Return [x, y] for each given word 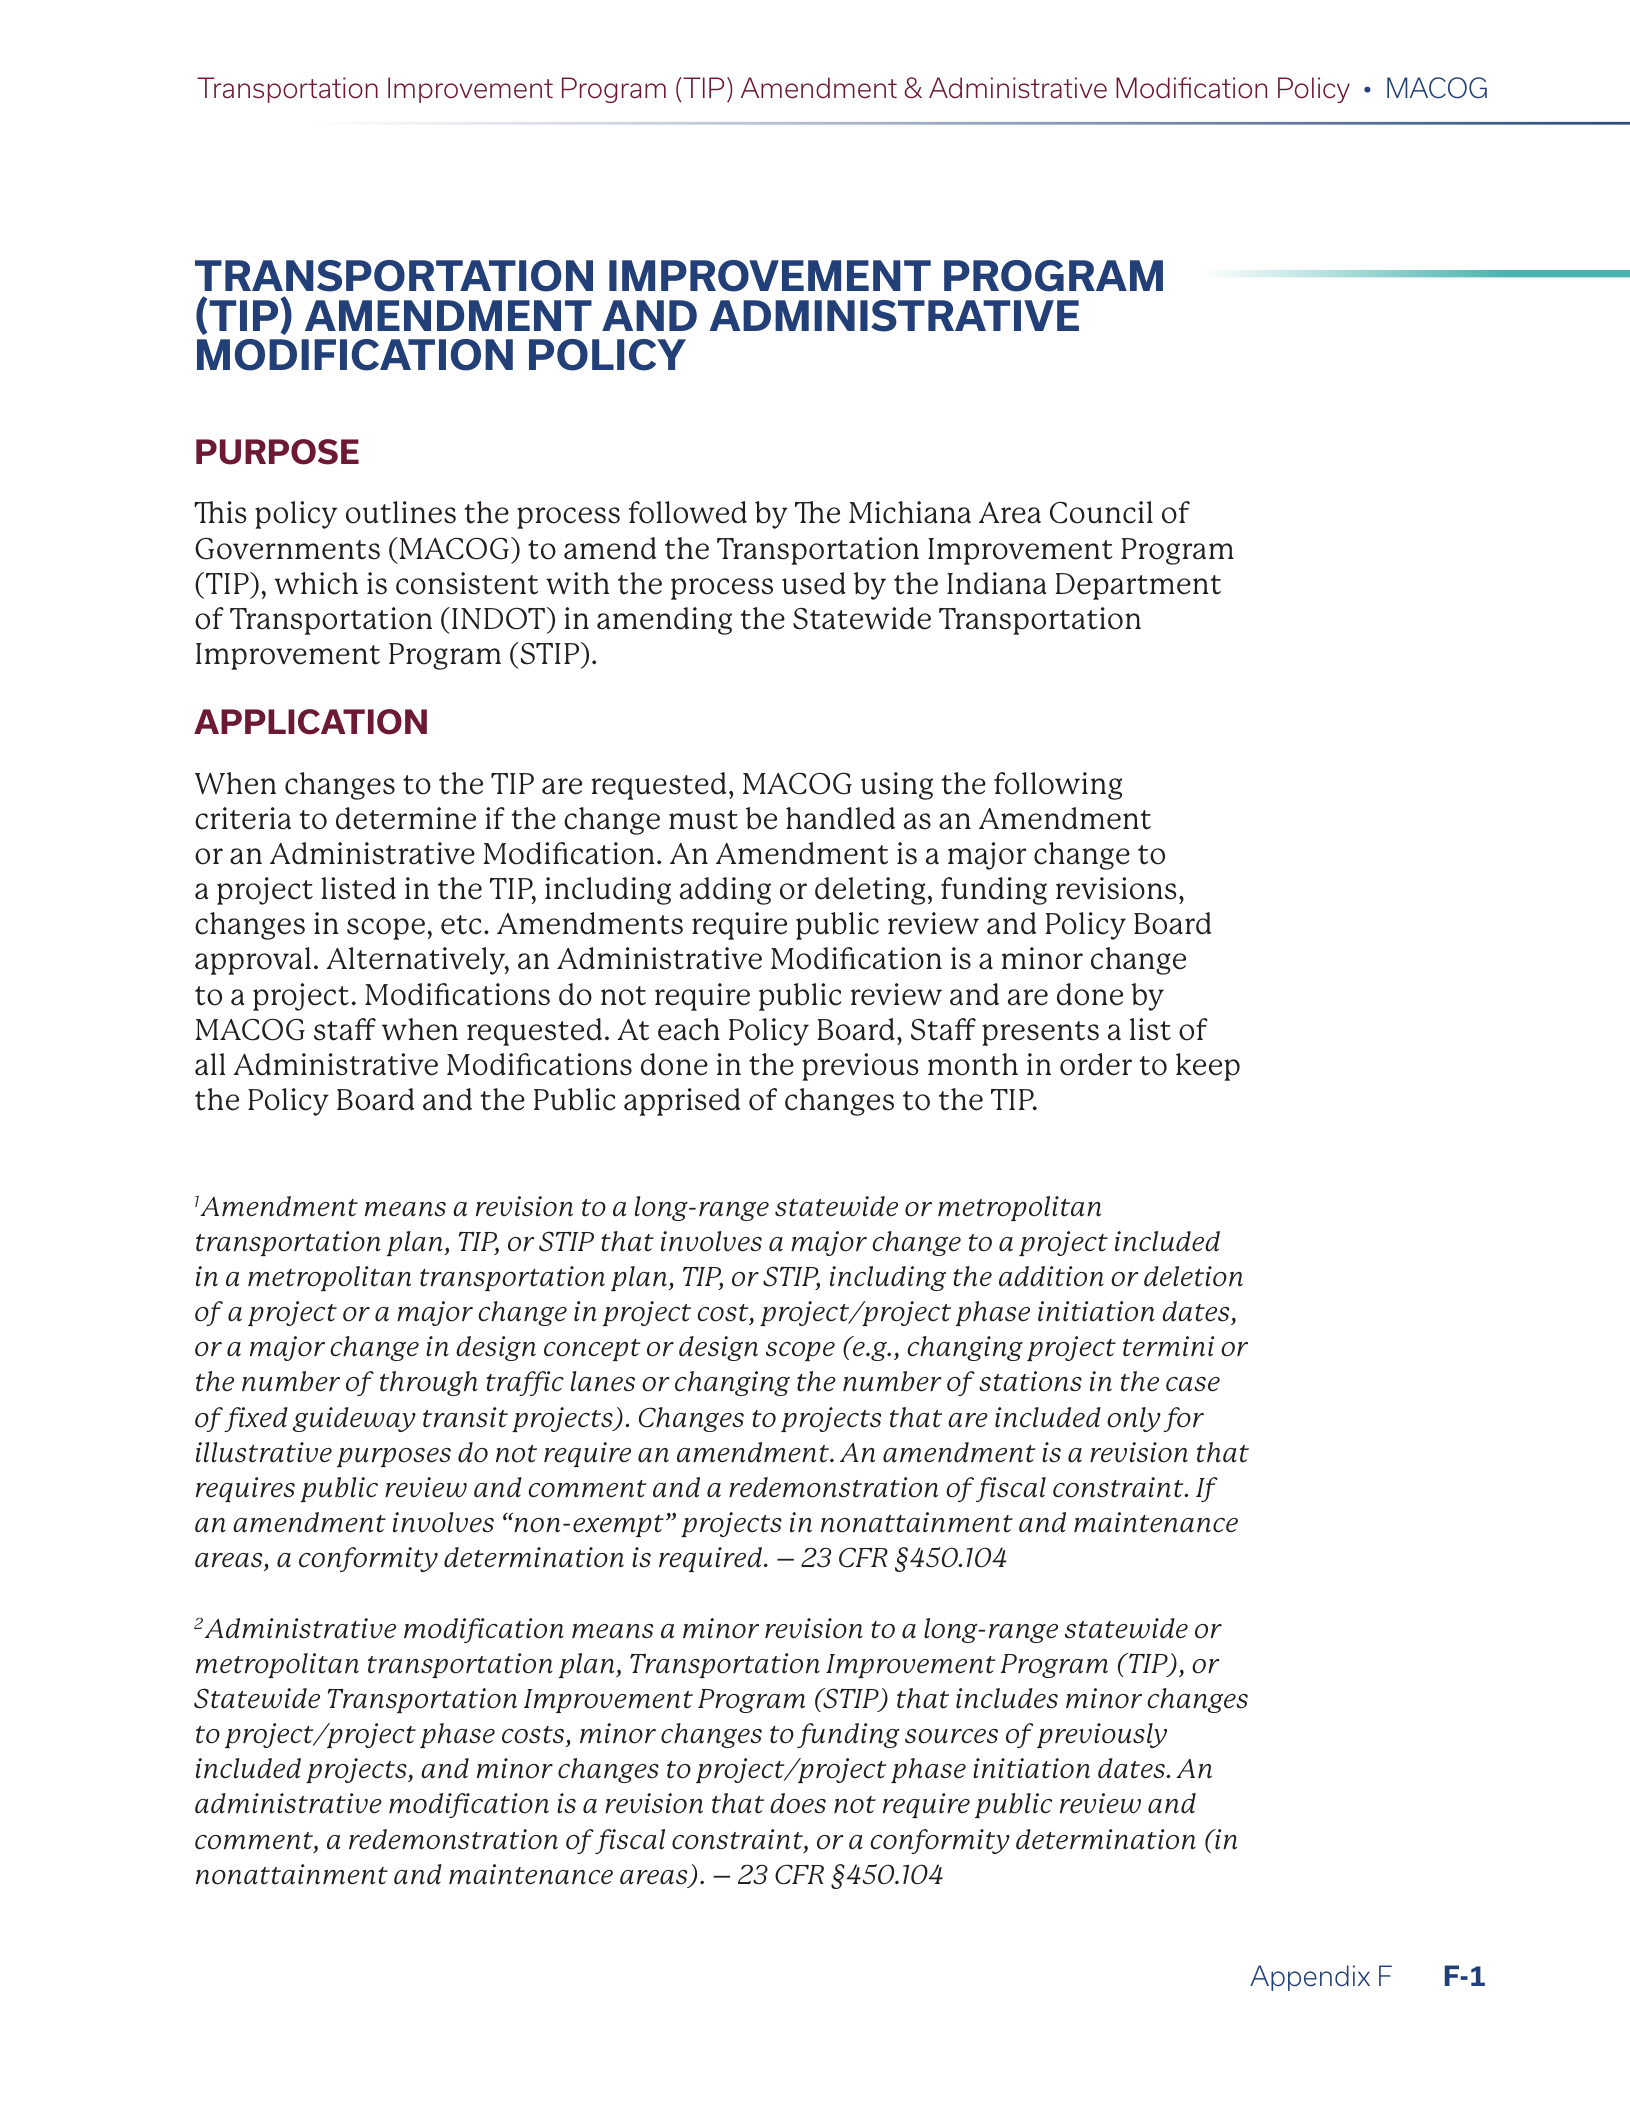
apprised [682, 1102]
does [798, 1803]
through [429, 1383]
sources [951, 1736]
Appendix [1310, 1978]
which [316, 583]
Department [1138, 586]
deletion [1193, 1276]
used [814, 583]
